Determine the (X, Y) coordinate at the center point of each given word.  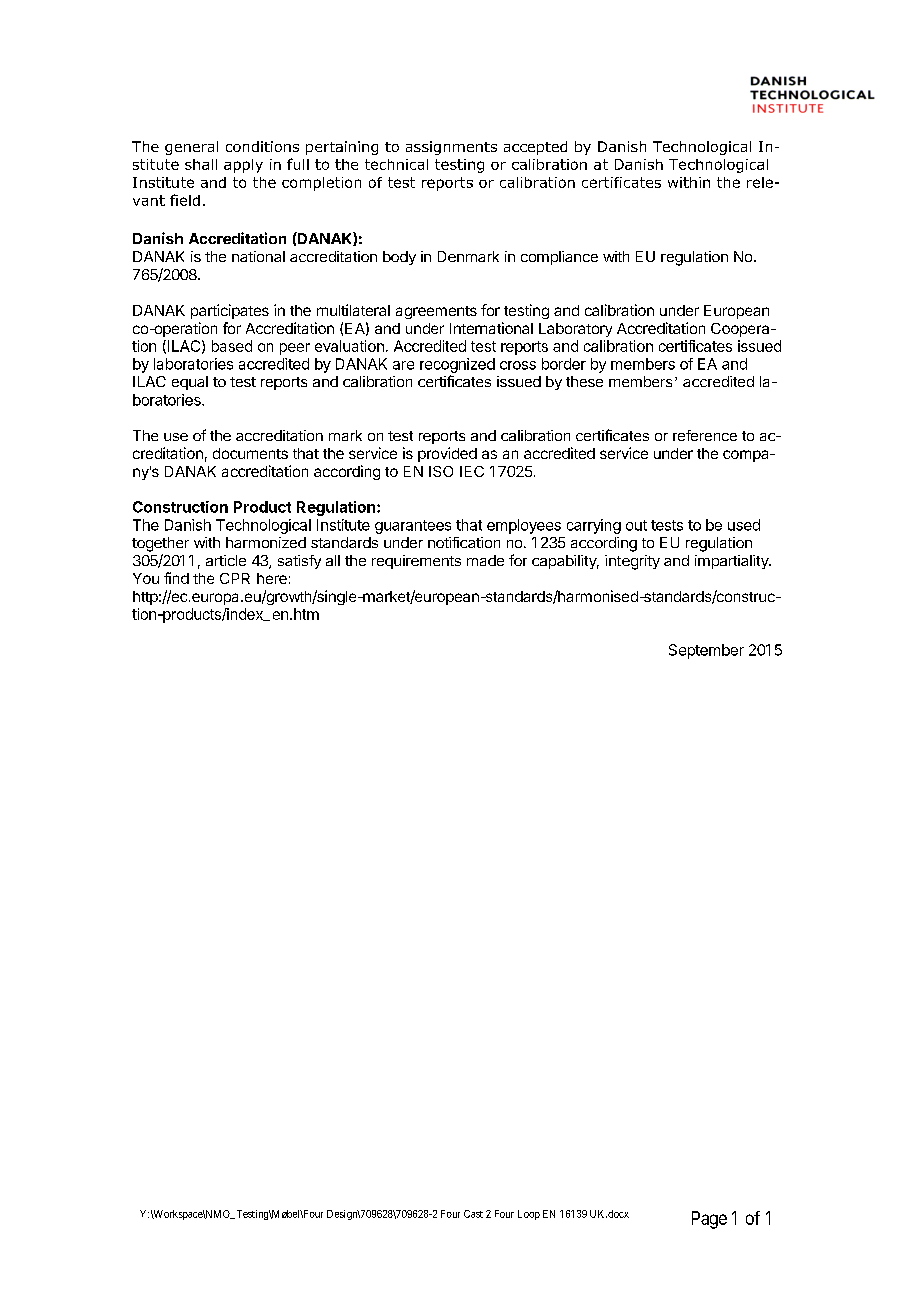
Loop (529, 1215)
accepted (535, 148)
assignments (451, 148)
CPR (235, 578)
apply (243, 166)
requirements (416, 562)
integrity (632, 562)
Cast (473, 1214)
